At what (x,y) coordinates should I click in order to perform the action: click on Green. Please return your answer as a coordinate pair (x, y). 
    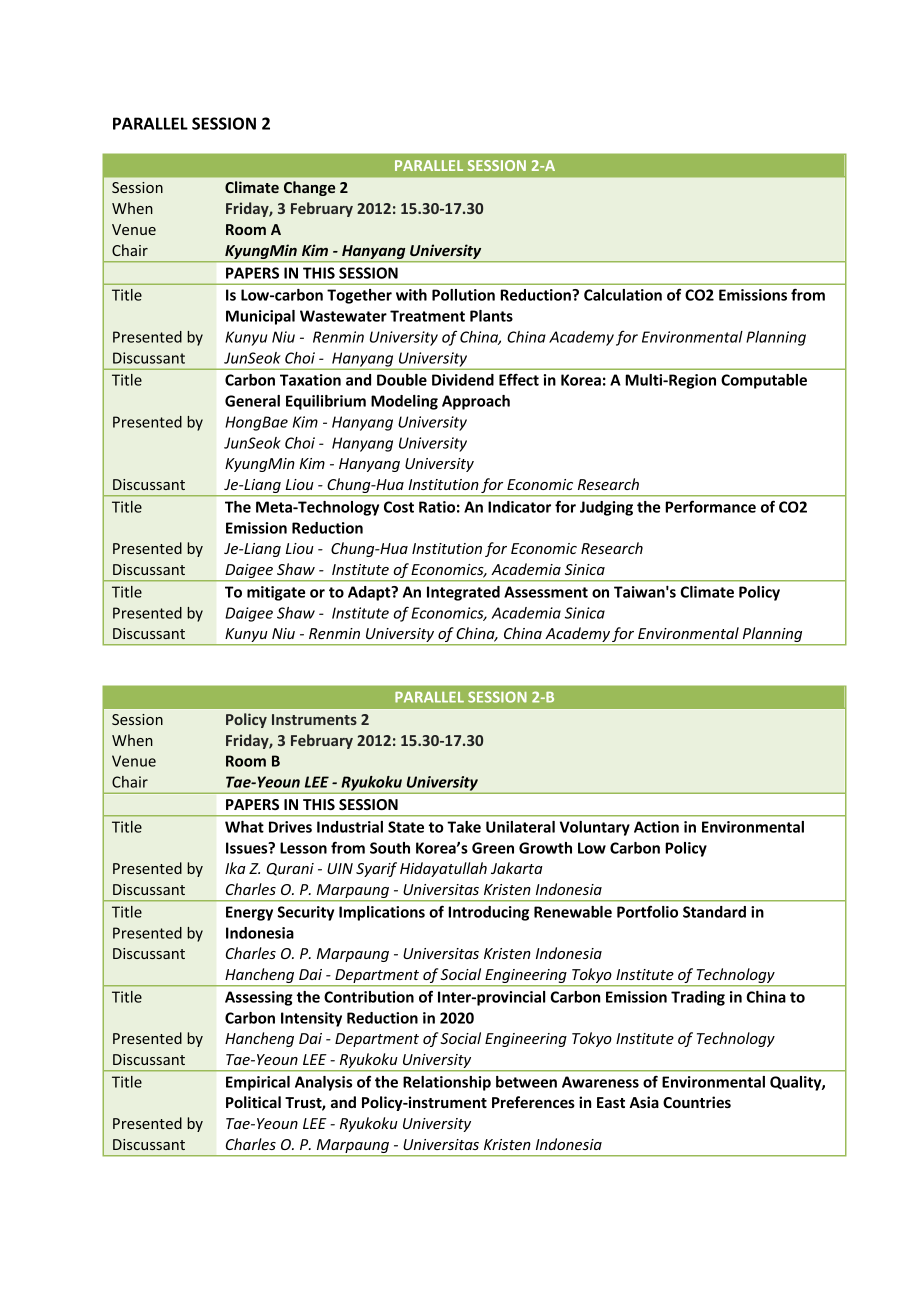
    Looking at the image, I should click on (493, 848).
